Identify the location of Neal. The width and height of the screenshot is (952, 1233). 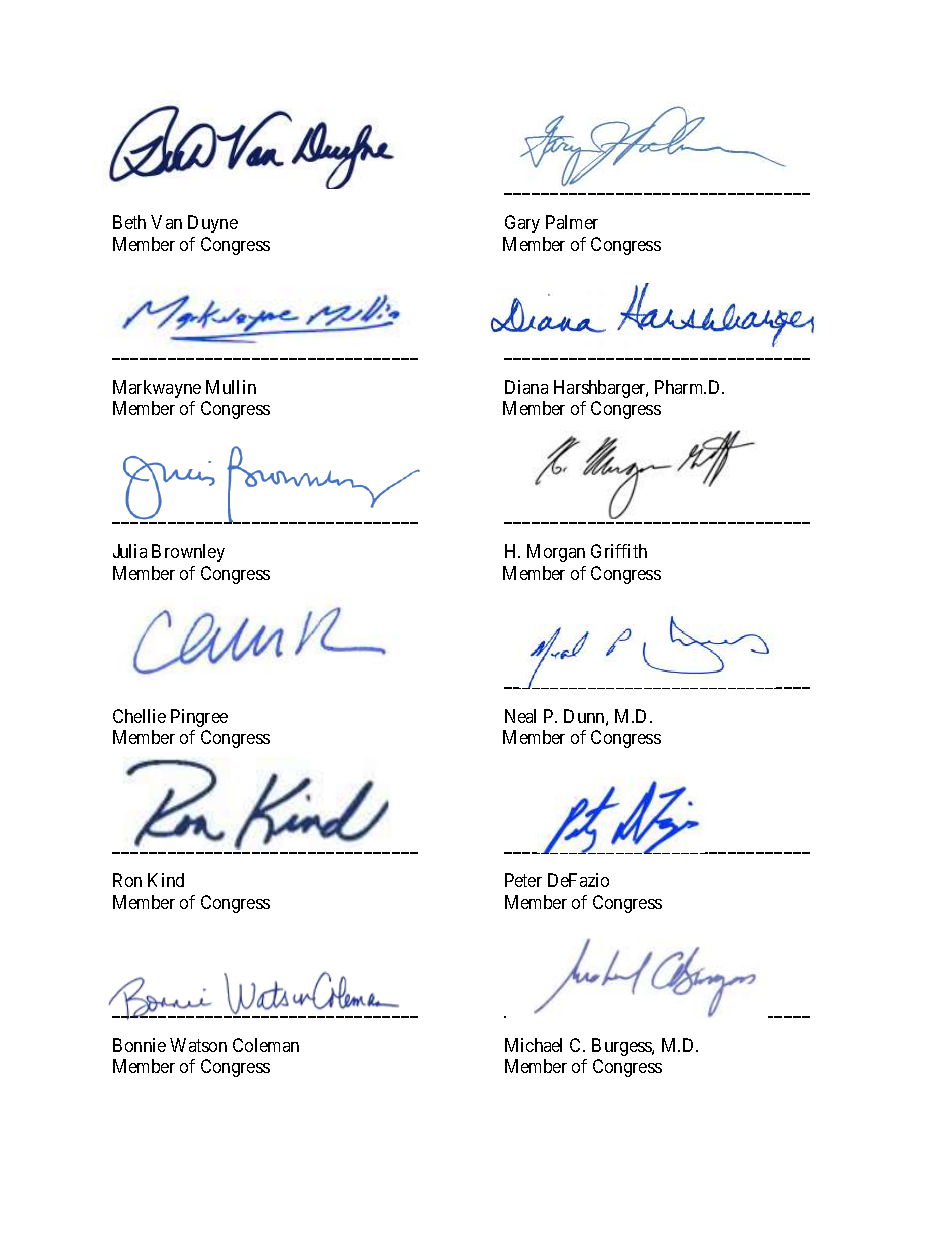
(520, 716).
